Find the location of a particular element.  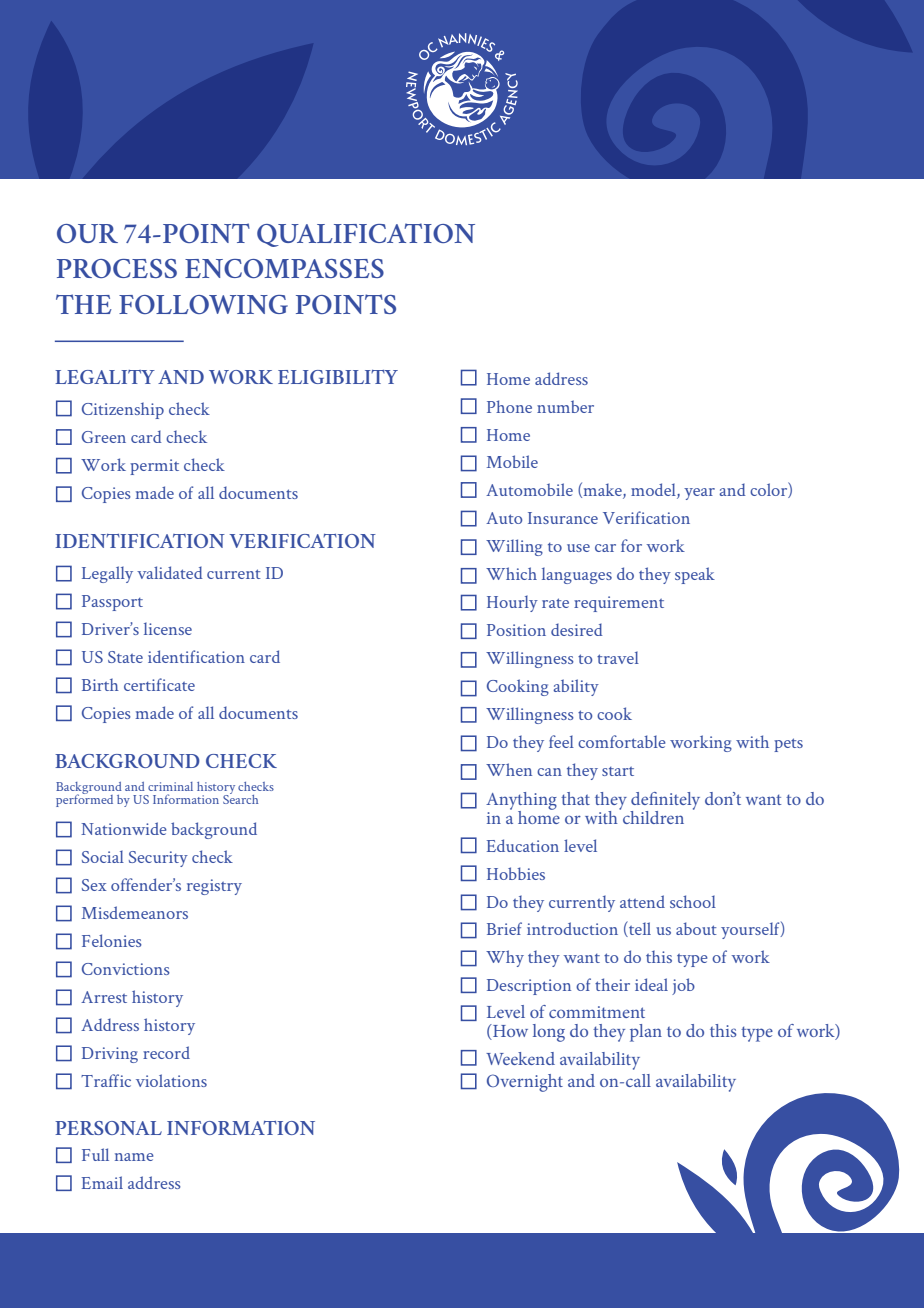

speak is located at coordinates (695, 575).
